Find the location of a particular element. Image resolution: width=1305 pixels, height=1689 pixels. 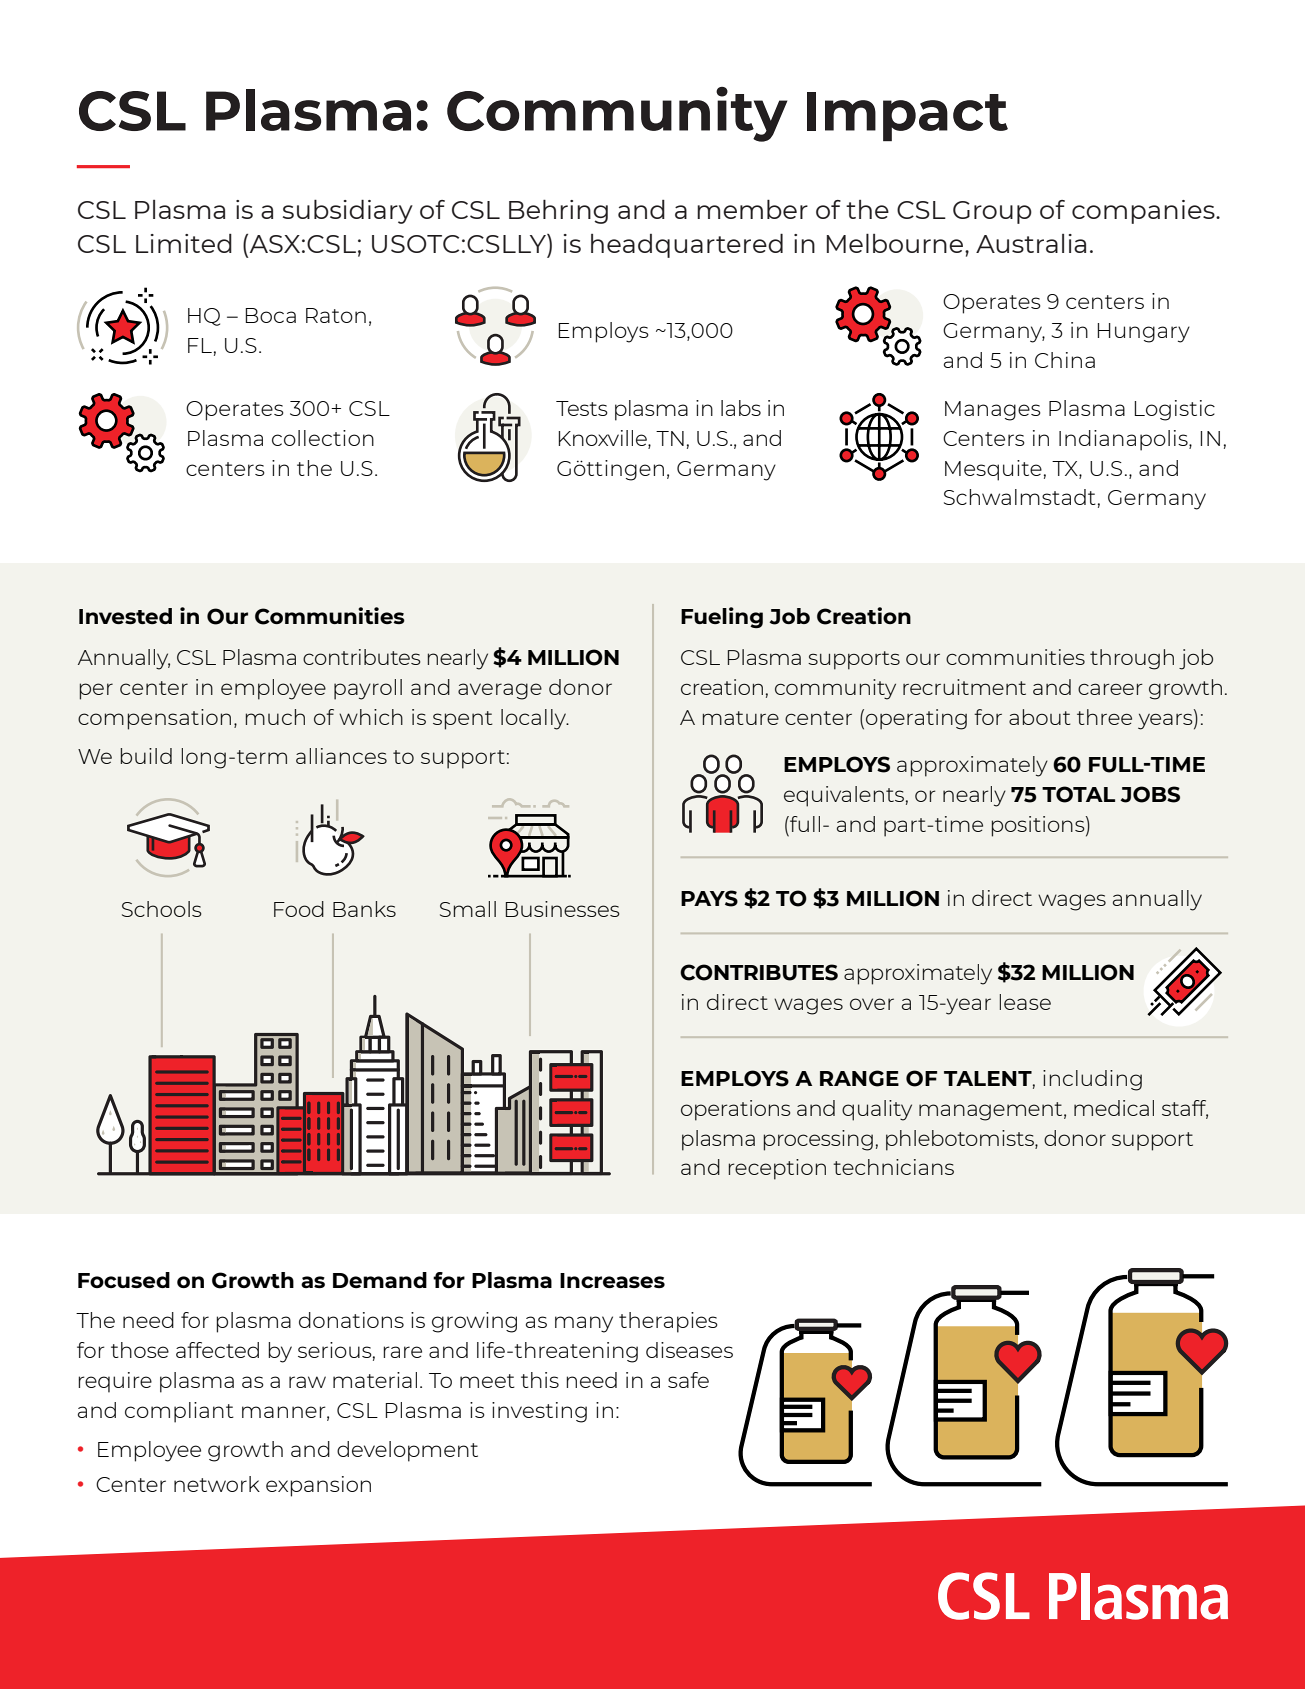

member is located at coordinates (752, 209).
